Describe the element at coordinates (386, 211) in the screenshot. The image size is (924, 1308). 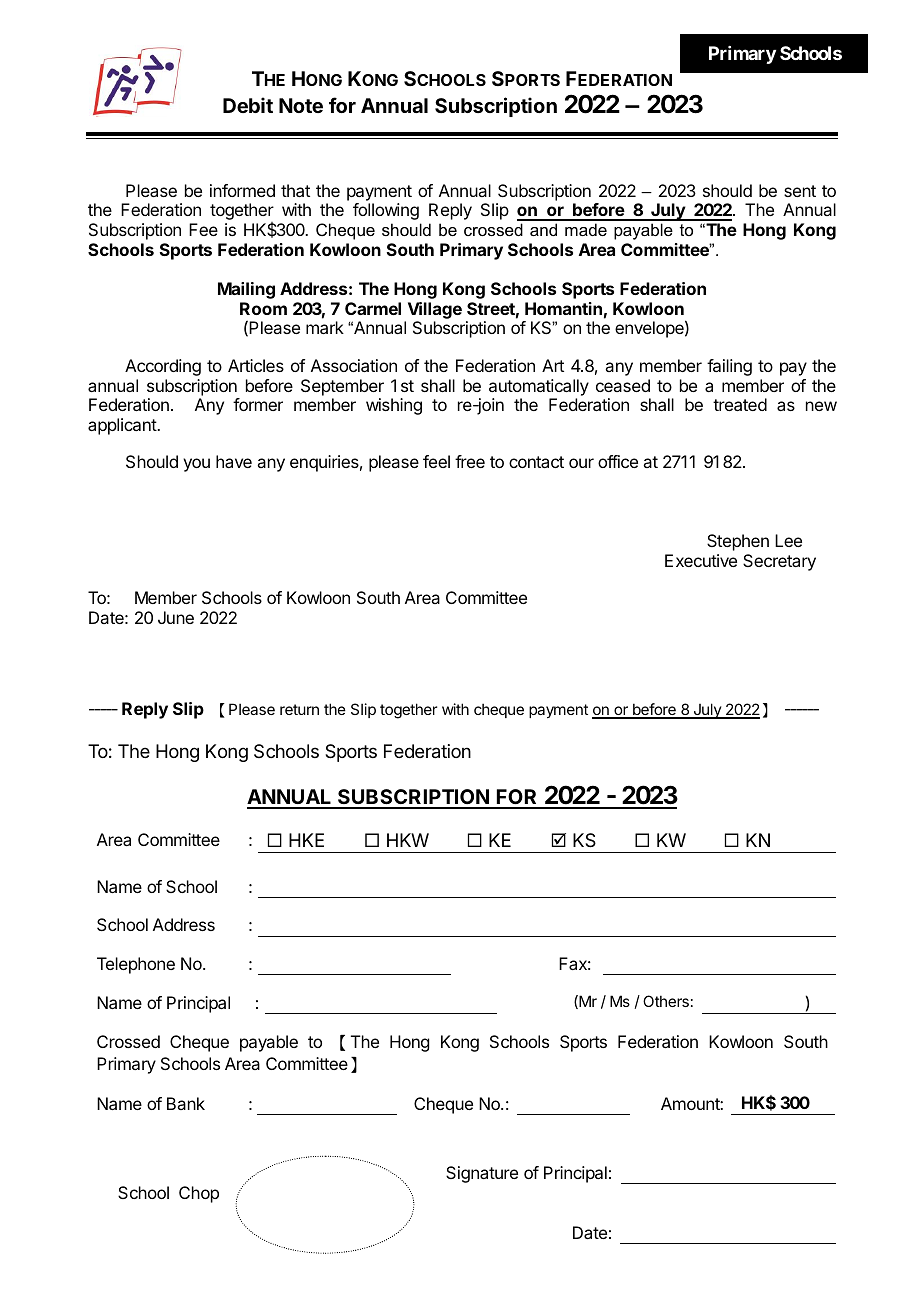
I see `following` at that location.
